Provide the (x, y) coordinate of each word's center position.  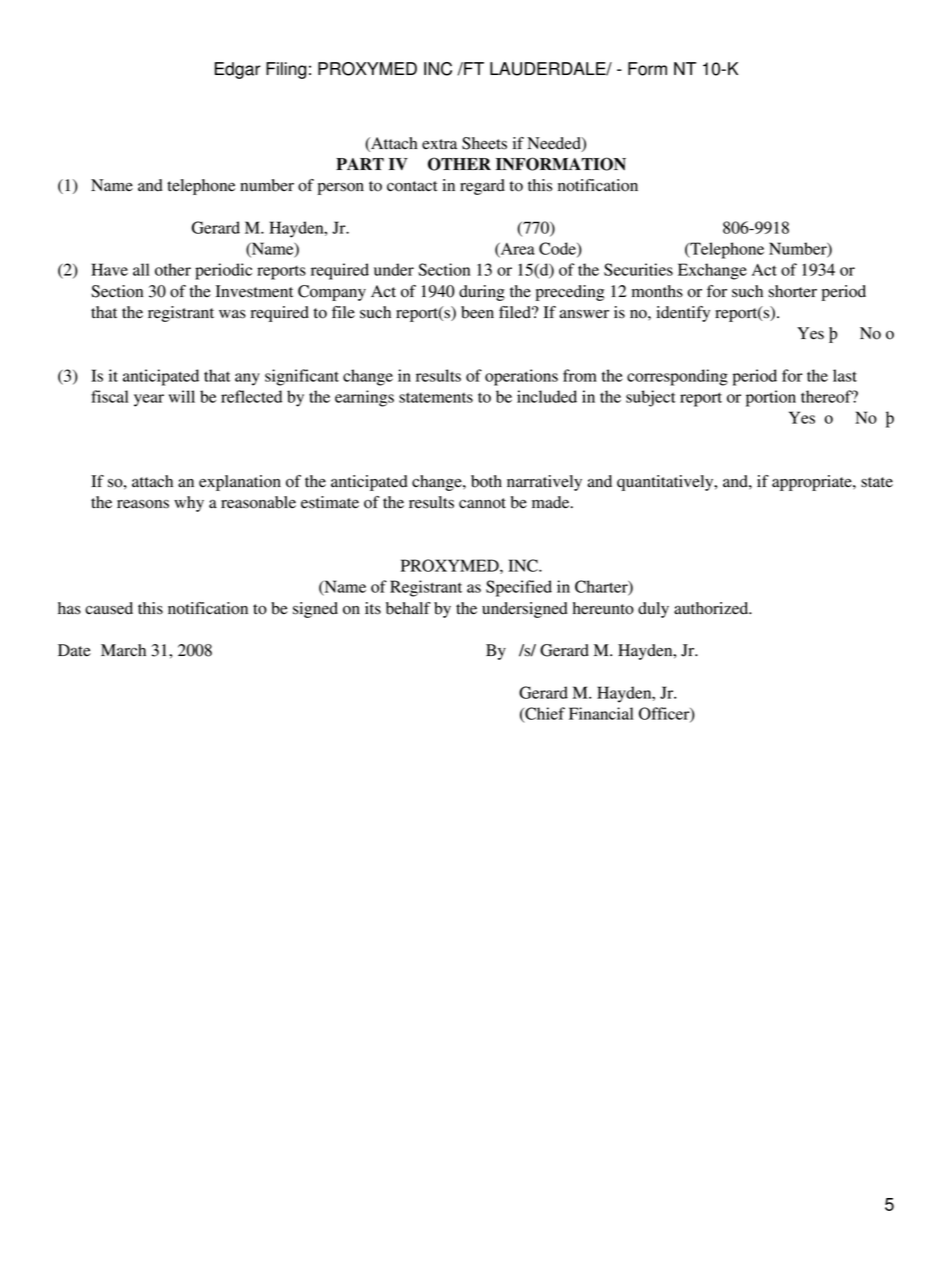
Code (558, 249)
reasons (143, 504)
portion (771, 398)
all (141, 269)
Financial (601, 713)
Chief (544, 714)
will (182, 396)
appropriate (813, 483)
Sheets (484, 143)
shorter (792, 291)
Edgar (238, 70)
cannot (482, 503)
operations (521, 377)
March (123, 650)
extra (439, 144)
